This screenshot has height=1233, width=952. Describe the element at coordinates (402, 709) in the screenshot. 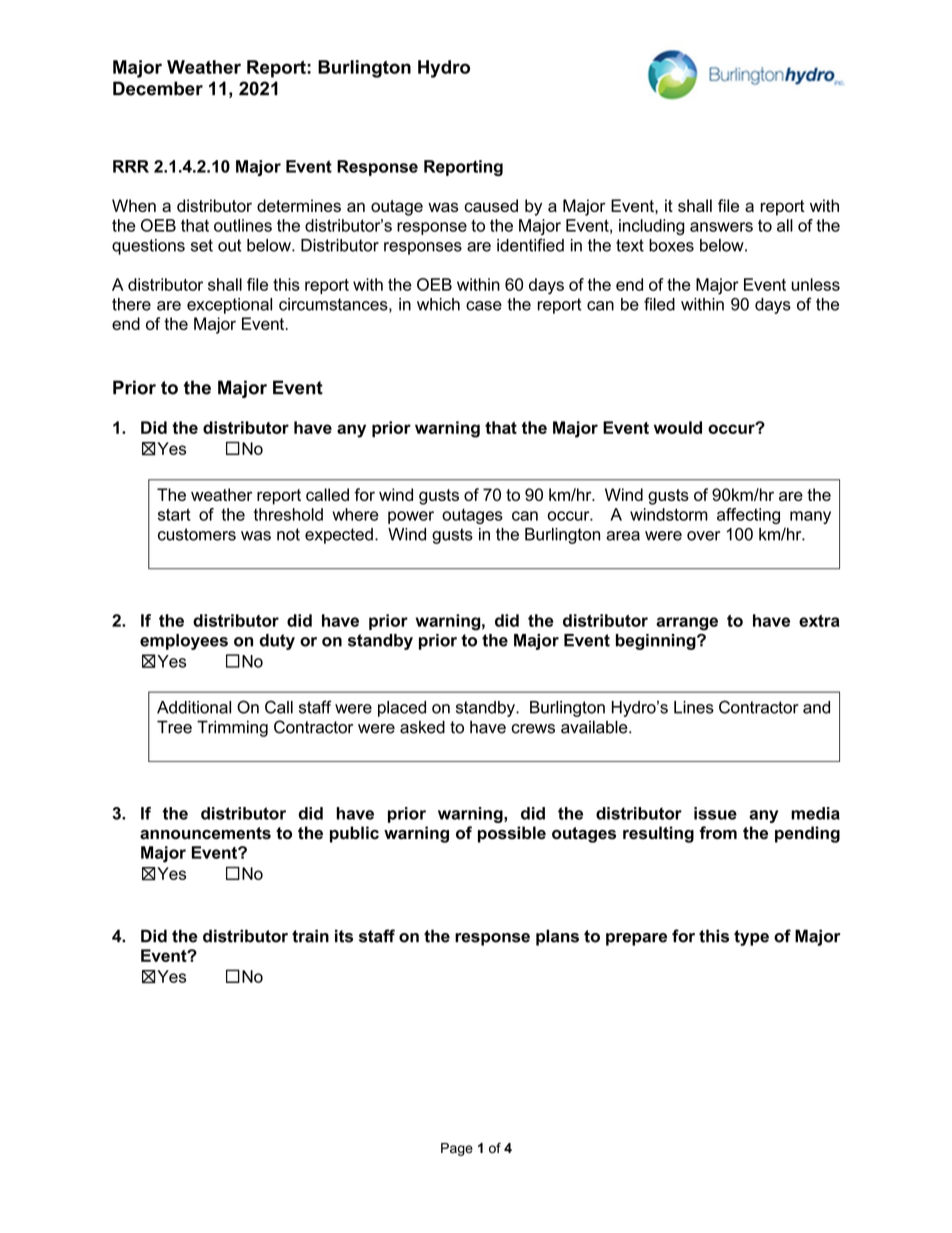

I see `placed` at that location.
